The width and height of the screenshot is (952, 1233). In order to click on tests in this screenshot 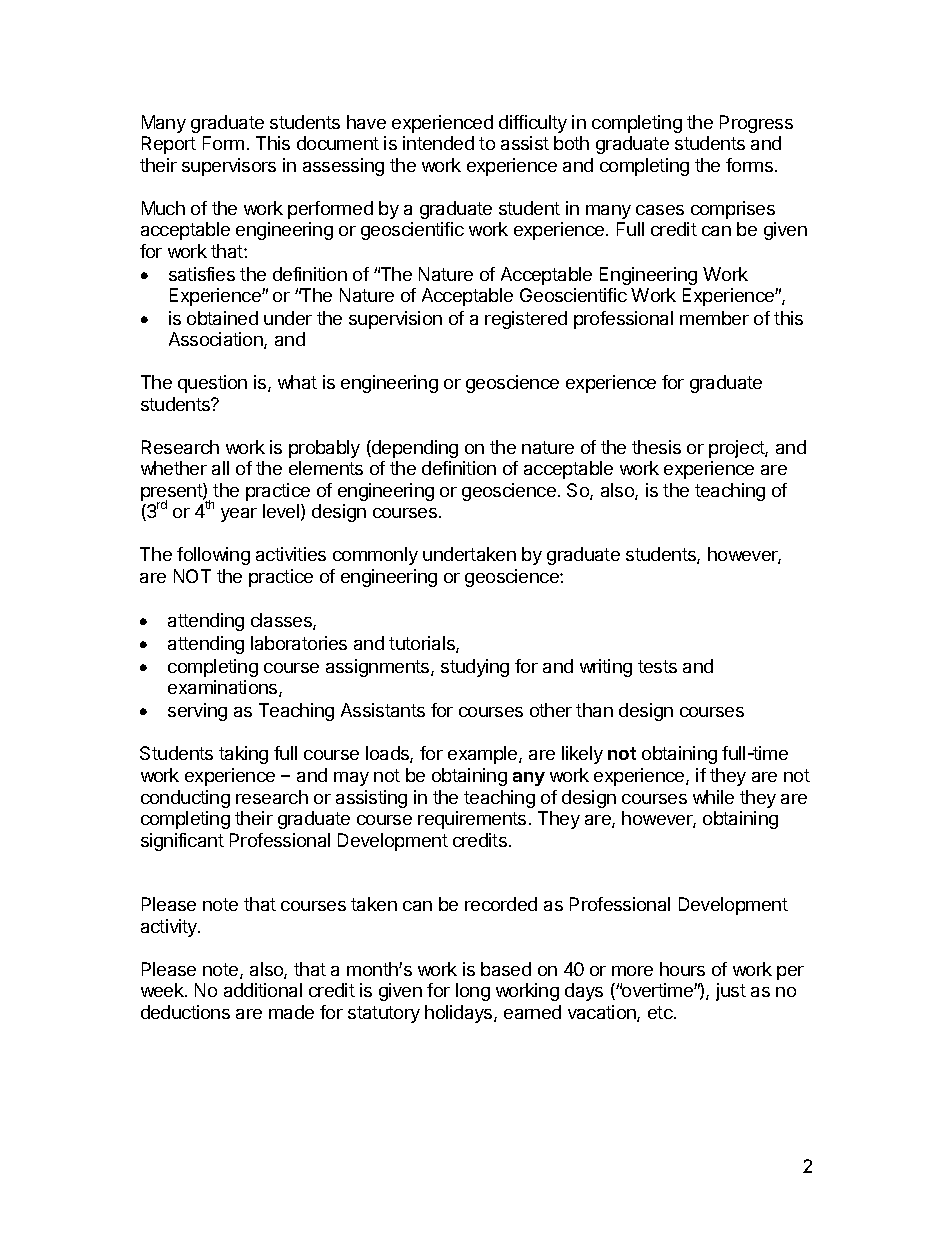, I will do `click(657, 666)`.
